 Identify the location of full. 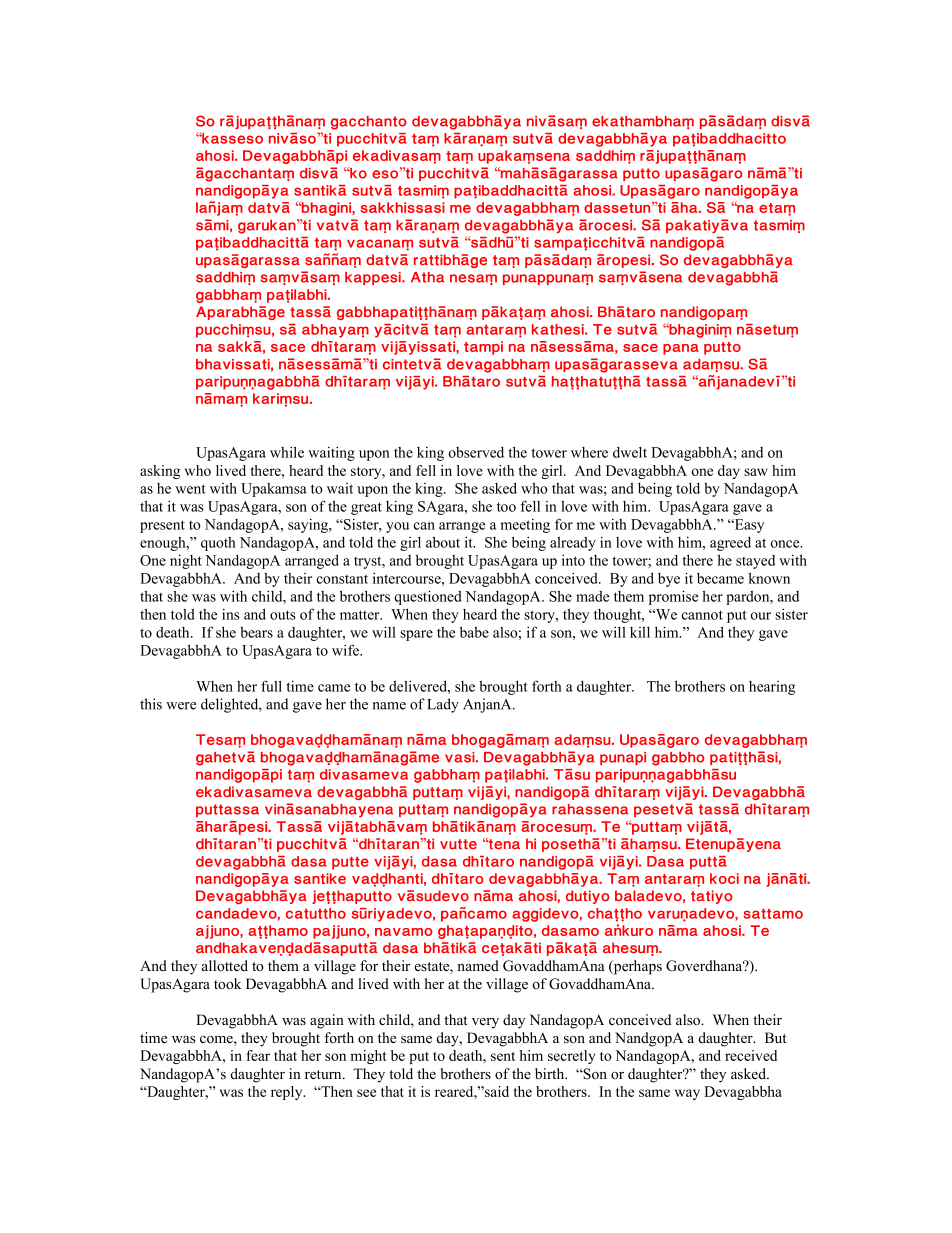
(271, 686).
